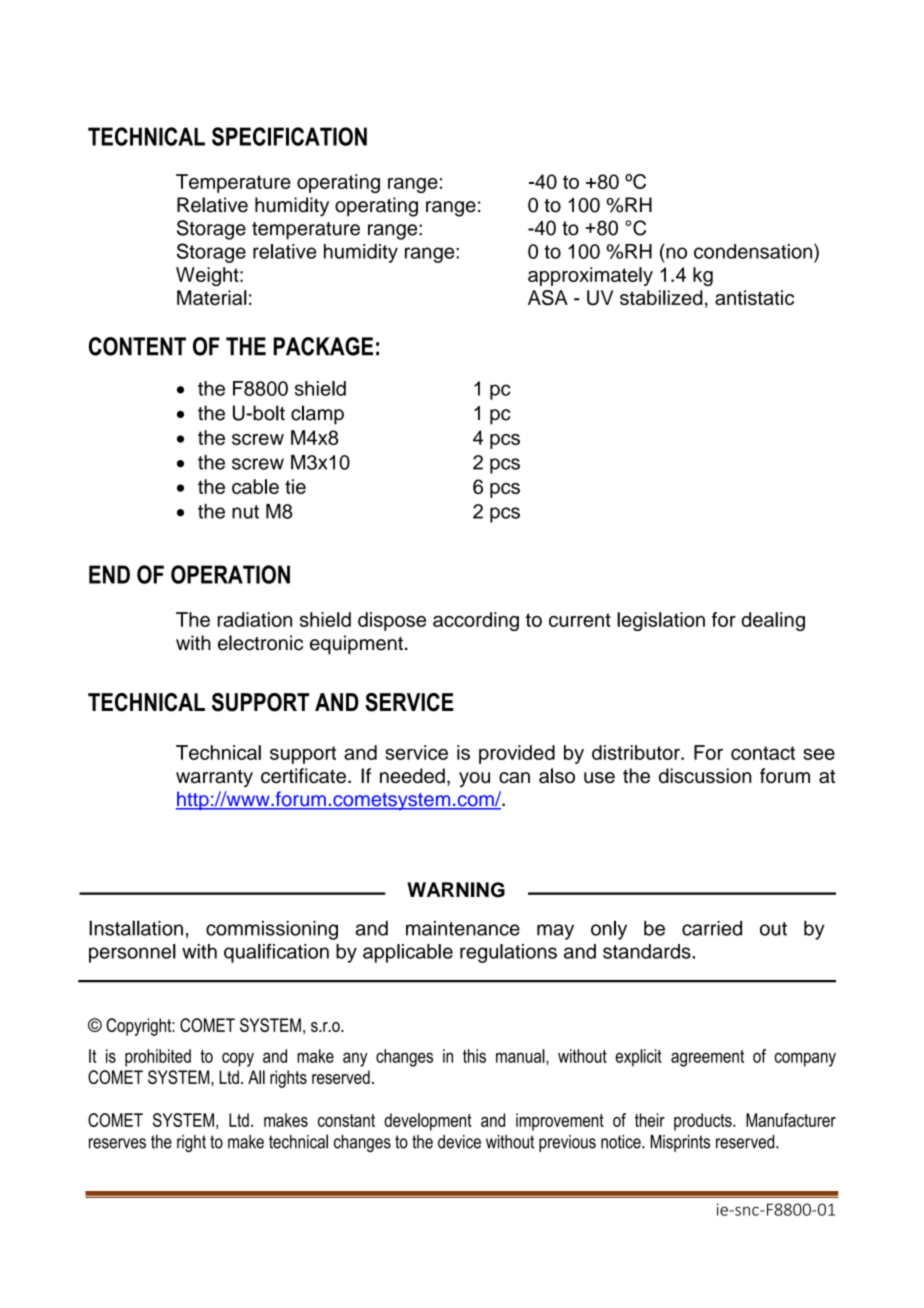 This screenshot has height=1308, width=924. Describe the element at coordinates (590, 276) in the screenshot. I see `approximately` at that location.
